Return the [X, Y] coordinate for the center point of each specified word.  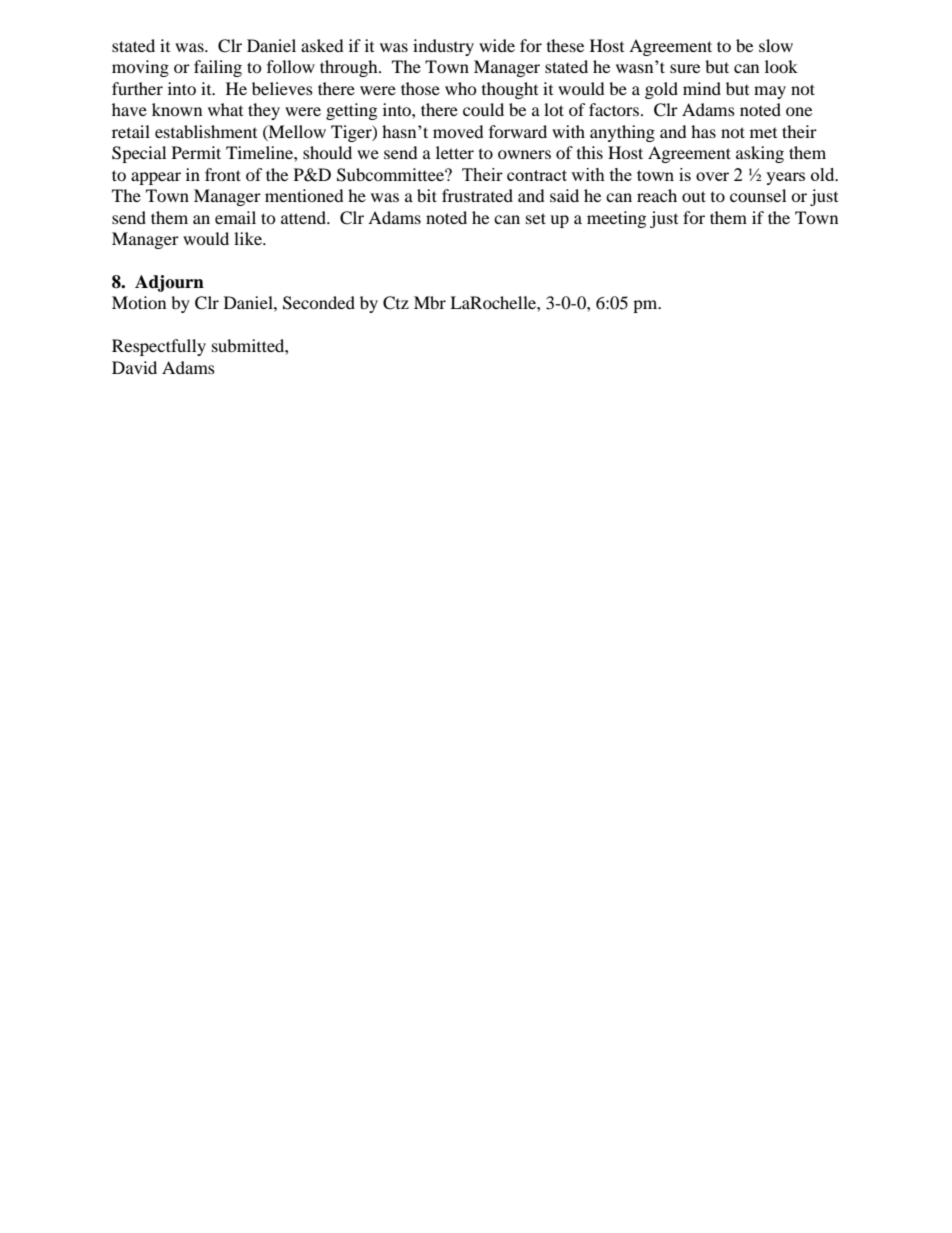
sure [685, 68]
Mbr [430, 302]
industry [443, 47]
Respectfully [159, 347]
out [694, 196]
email [235, 217]
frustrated [477, 195]
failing [218, 68]
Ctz [396, 303]
